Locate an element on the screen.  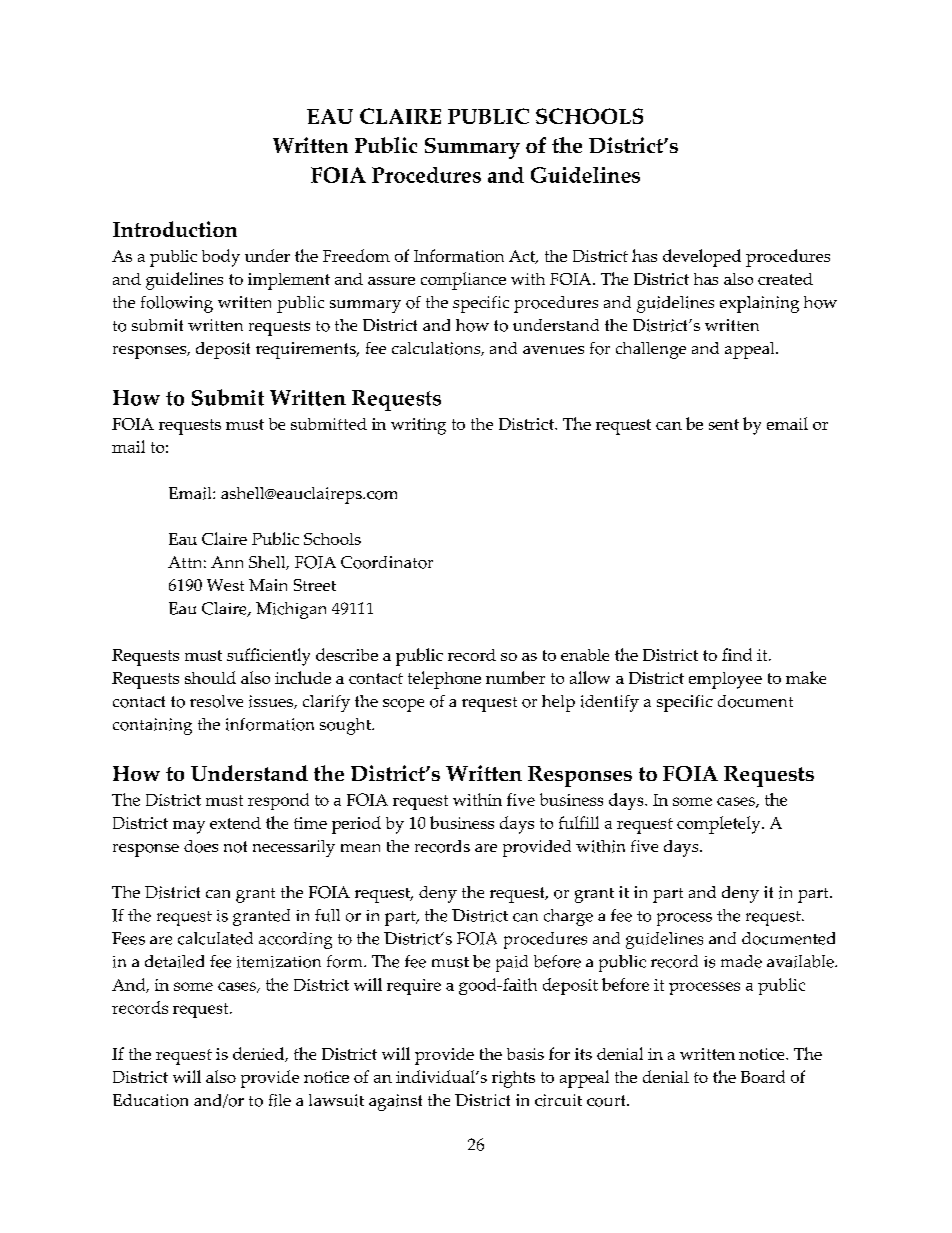
sent is located at coordinates (724, 424).
